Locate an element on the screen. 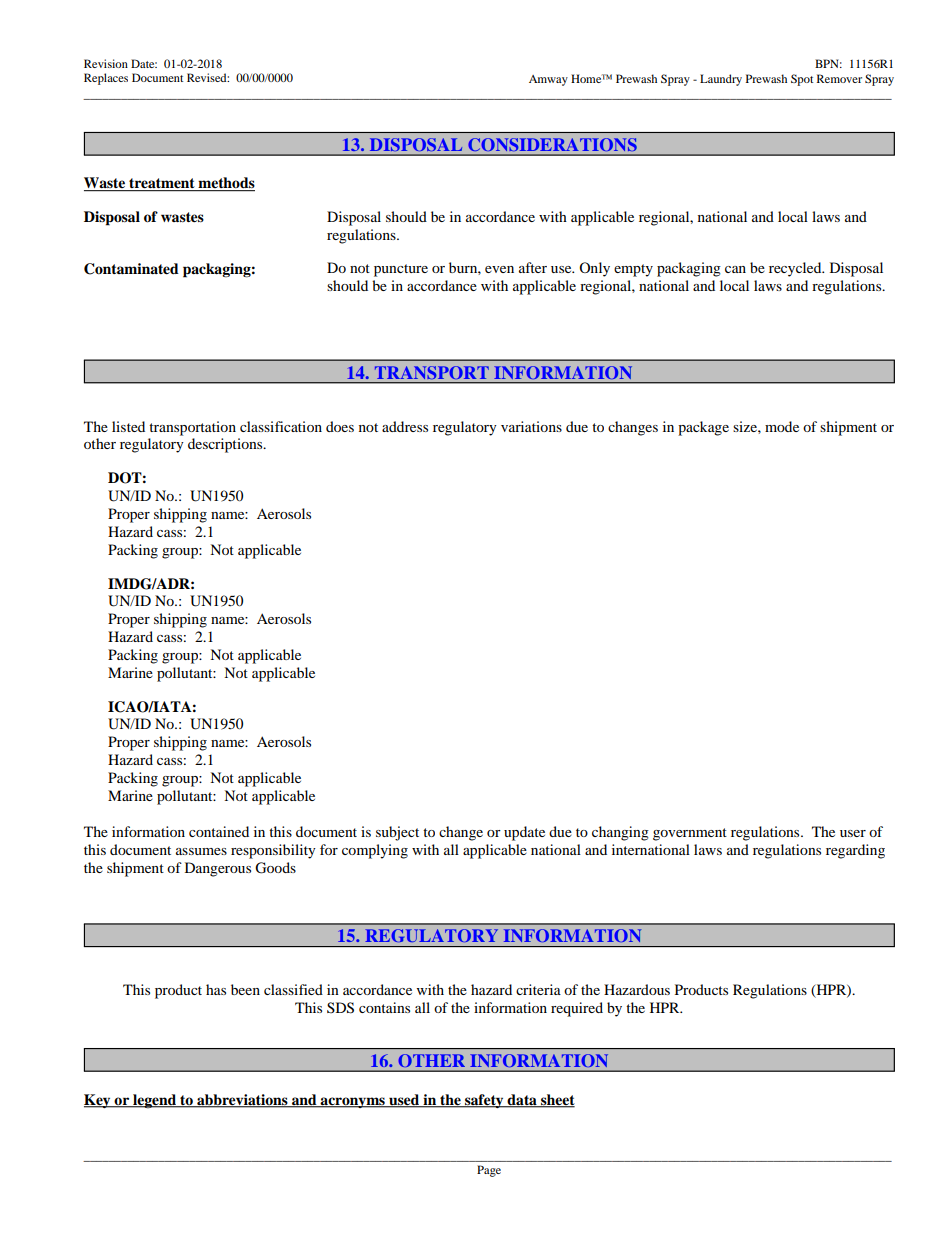 The width and height of the screenshot is (952, 1233). mode is located at coordinates (782, 426).
